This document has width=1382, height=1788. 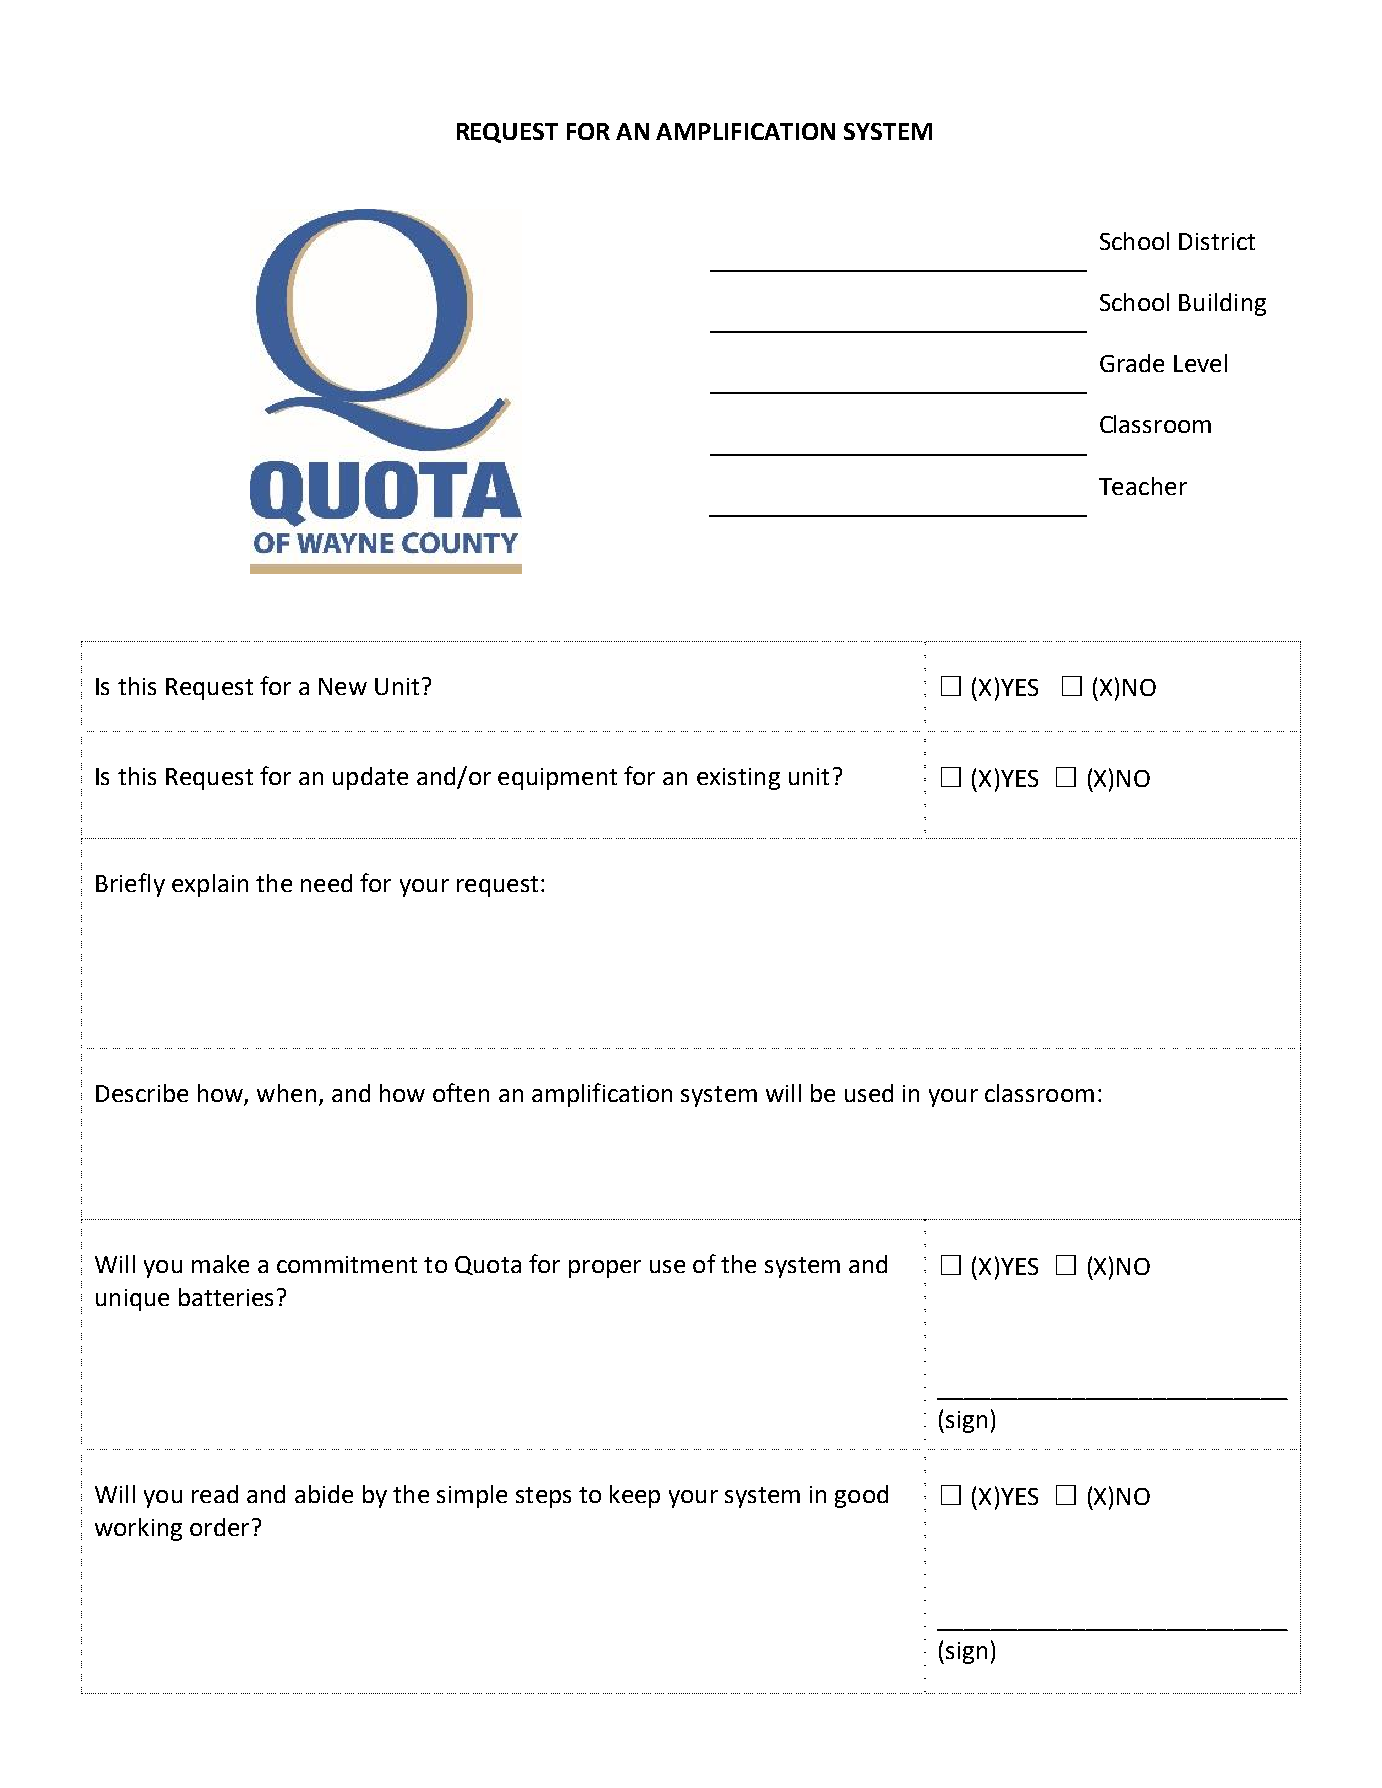 I want to click on update, so click(x=370, y=778).
